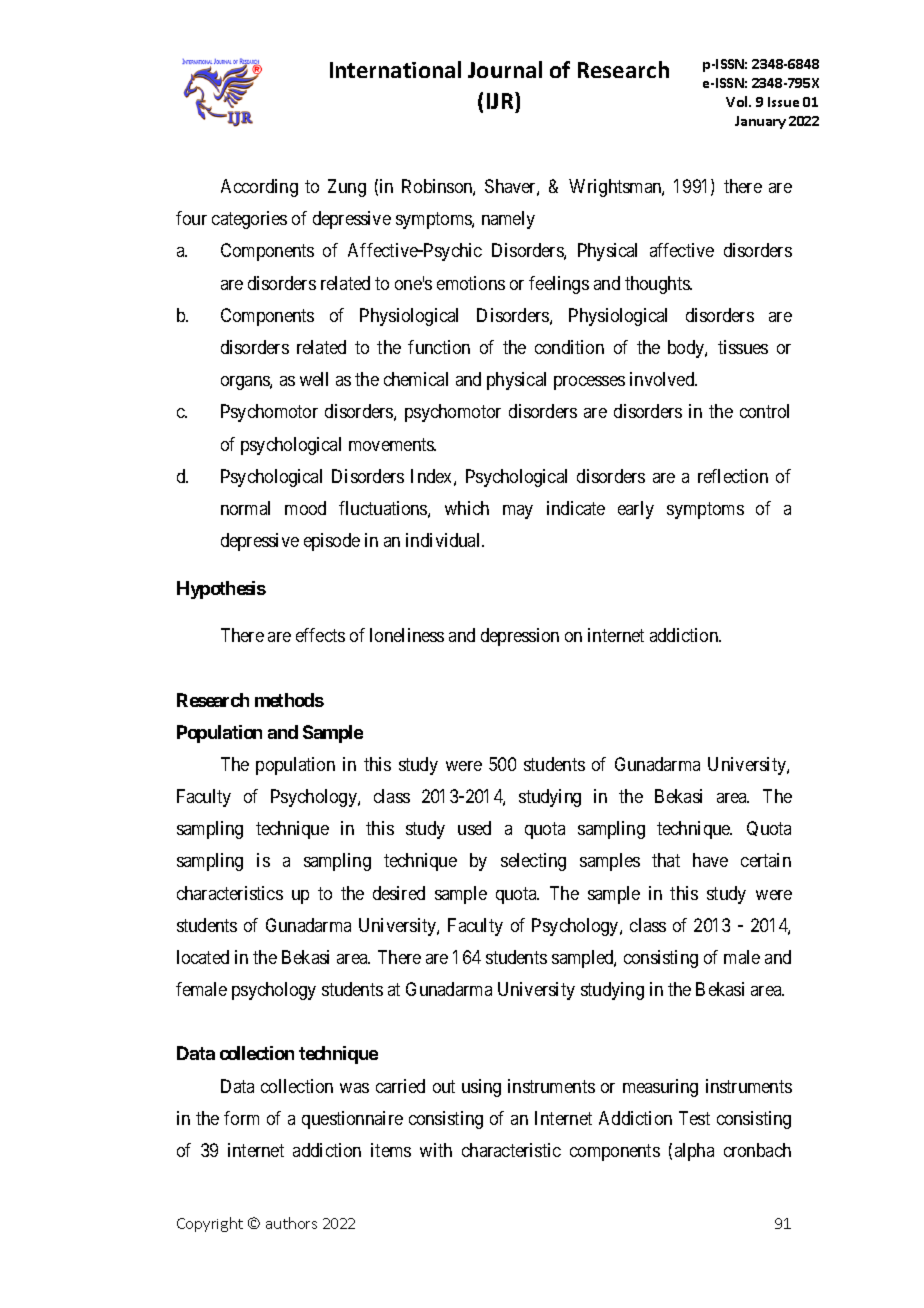  I want to click on January, so click(760, 122).
